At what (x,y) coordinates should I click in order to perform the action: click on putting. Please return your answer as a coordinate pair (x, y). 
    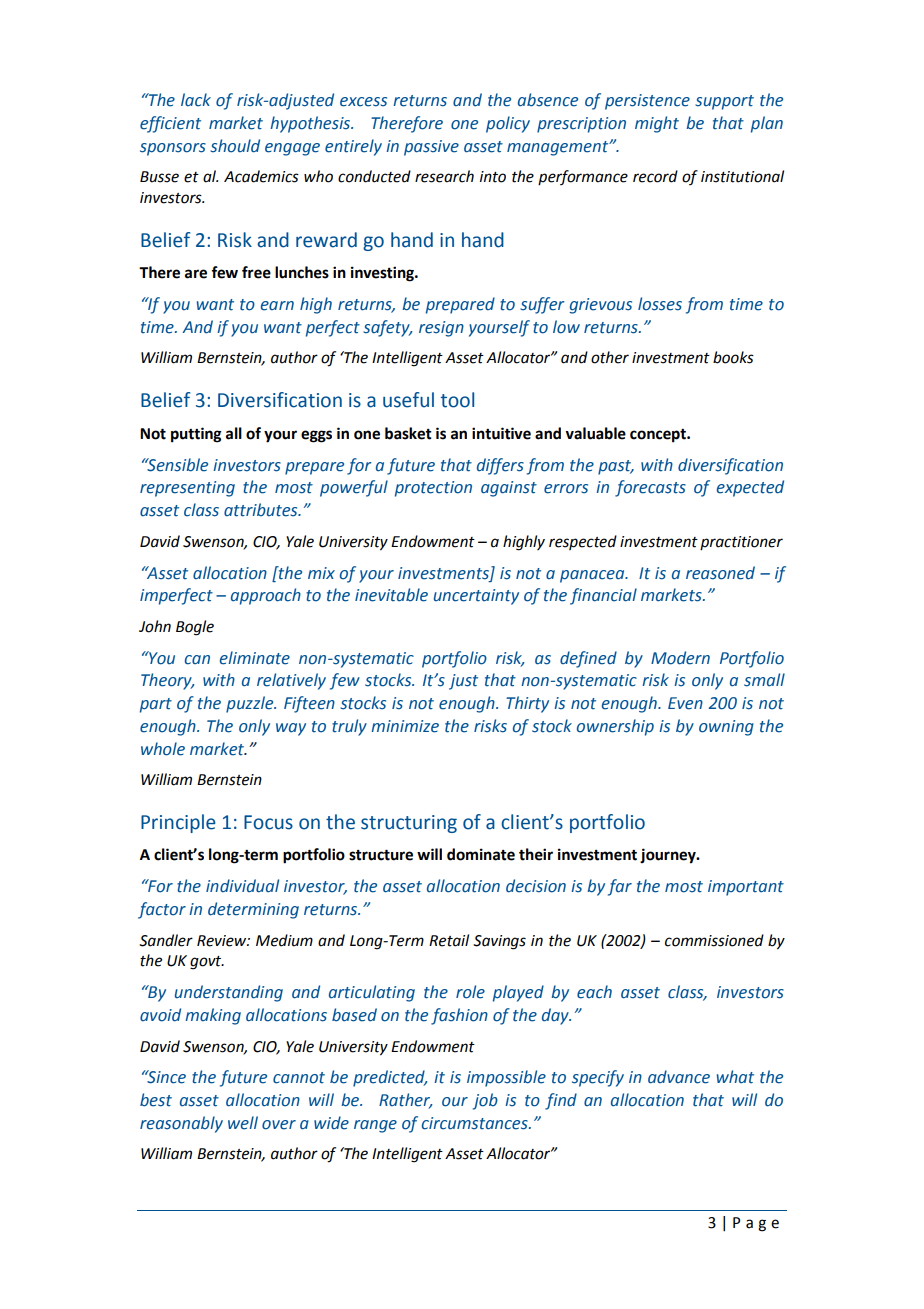
    Looking at the image, I should click on (196, 435).
